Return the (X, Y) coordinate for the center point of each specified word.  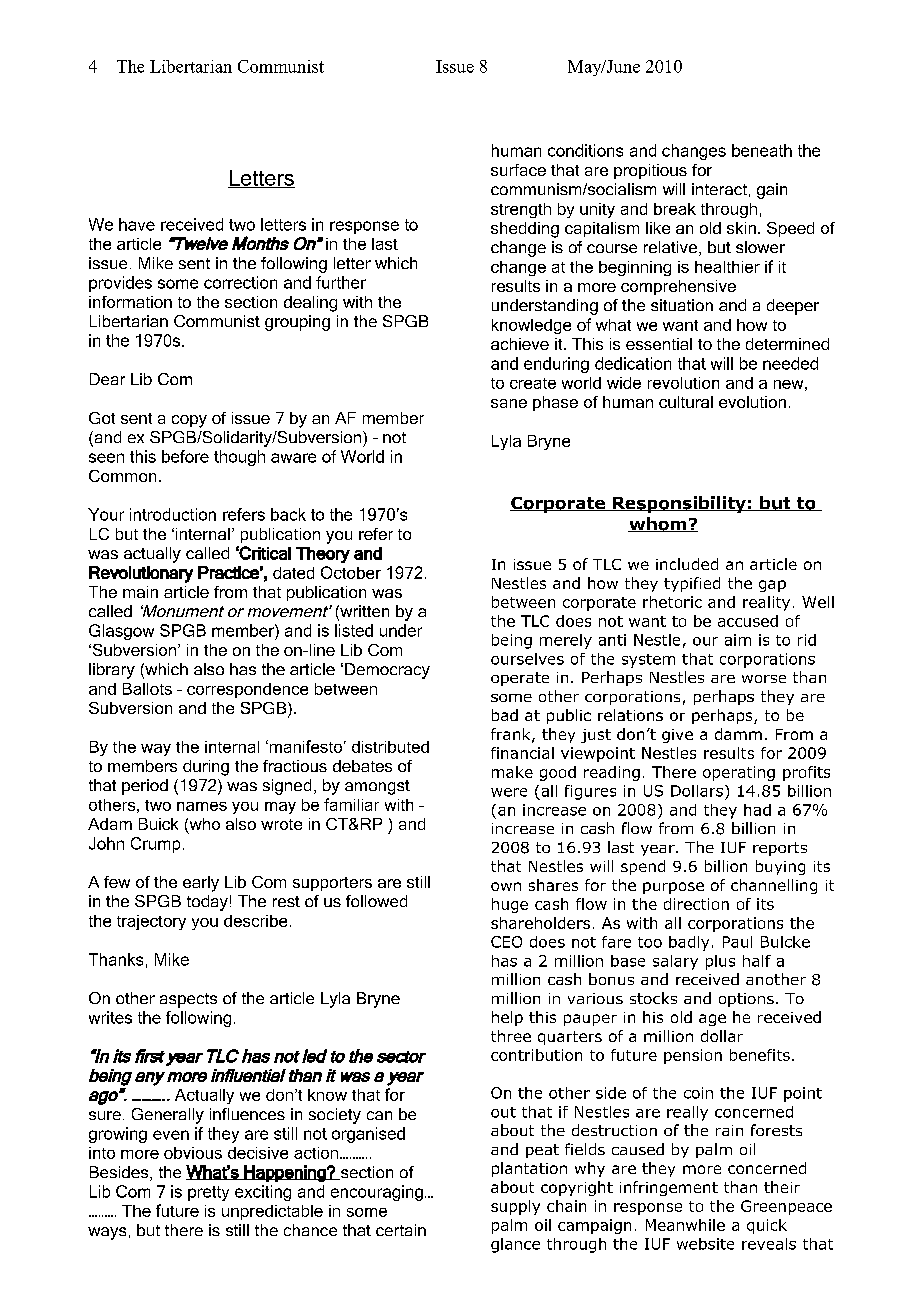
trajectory (151, 922)
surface (518, 170)
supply (515, 1207)
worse (764, 679)
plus (720, 962)
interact (719, 189)
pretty (208, 1193)
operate (520, 679)
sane (509, 403)
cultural (686, 402)
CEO (506, 942)
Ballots (147, 689)
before (185, 456)
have (137, 224)
